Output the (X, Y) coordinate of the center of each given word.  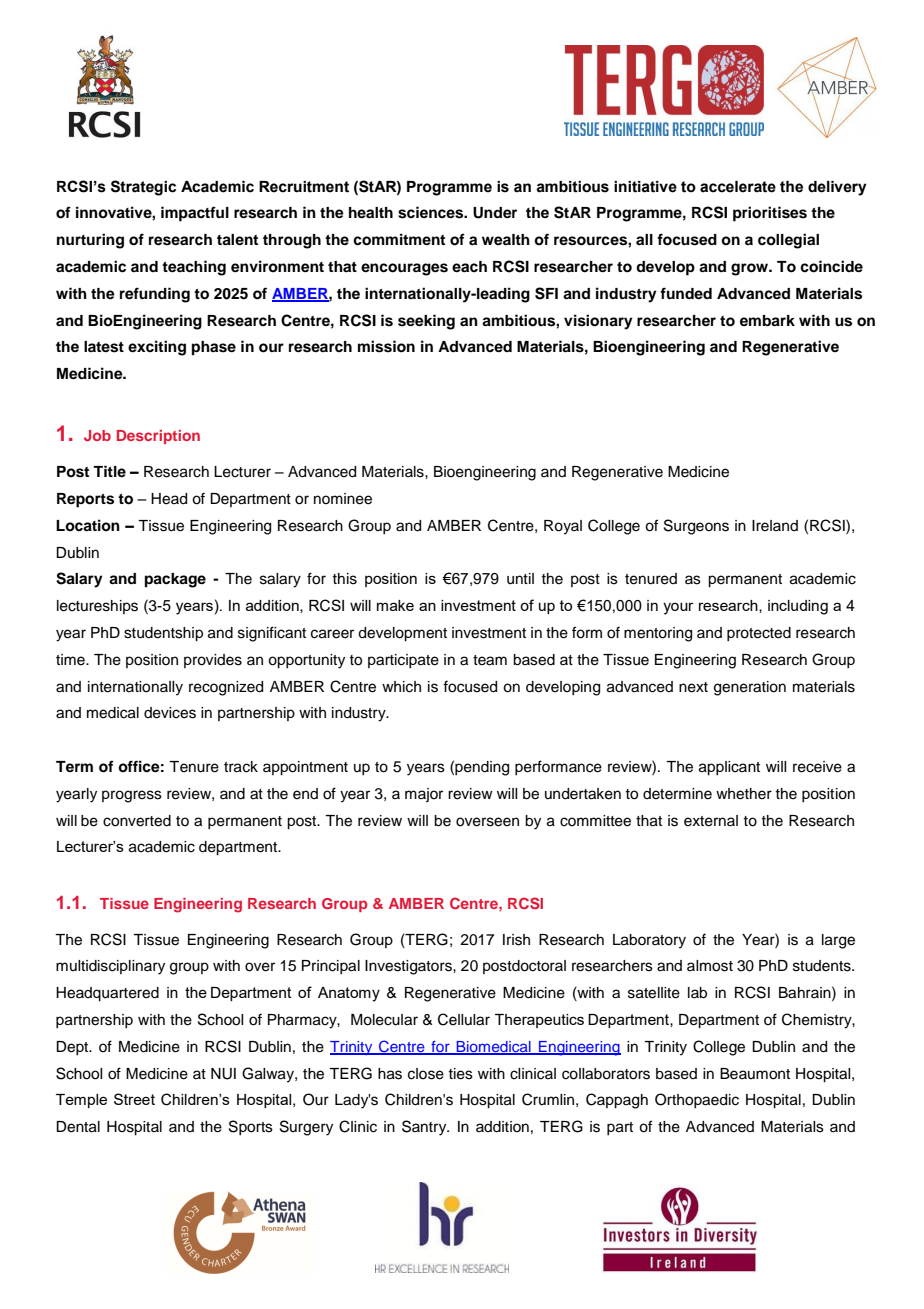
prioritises (770, 214)
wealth (506, 240)
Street (134, 1099)
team (490, 660)
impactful (195, 214)
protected (759, 634)
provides (213, 661)
